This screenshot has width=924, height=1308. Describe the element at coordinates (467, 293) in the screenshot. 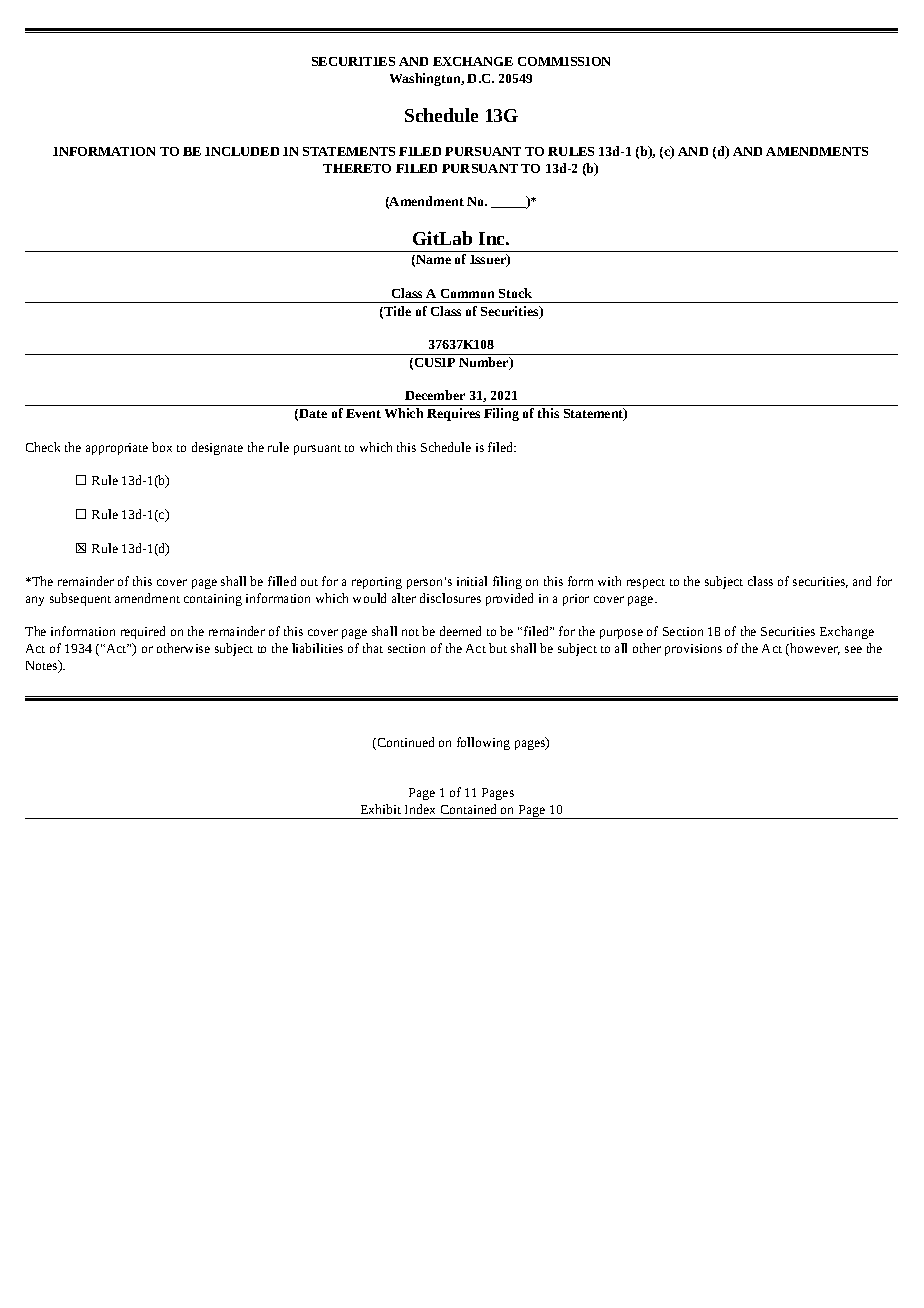

I see `Common` at that location.
